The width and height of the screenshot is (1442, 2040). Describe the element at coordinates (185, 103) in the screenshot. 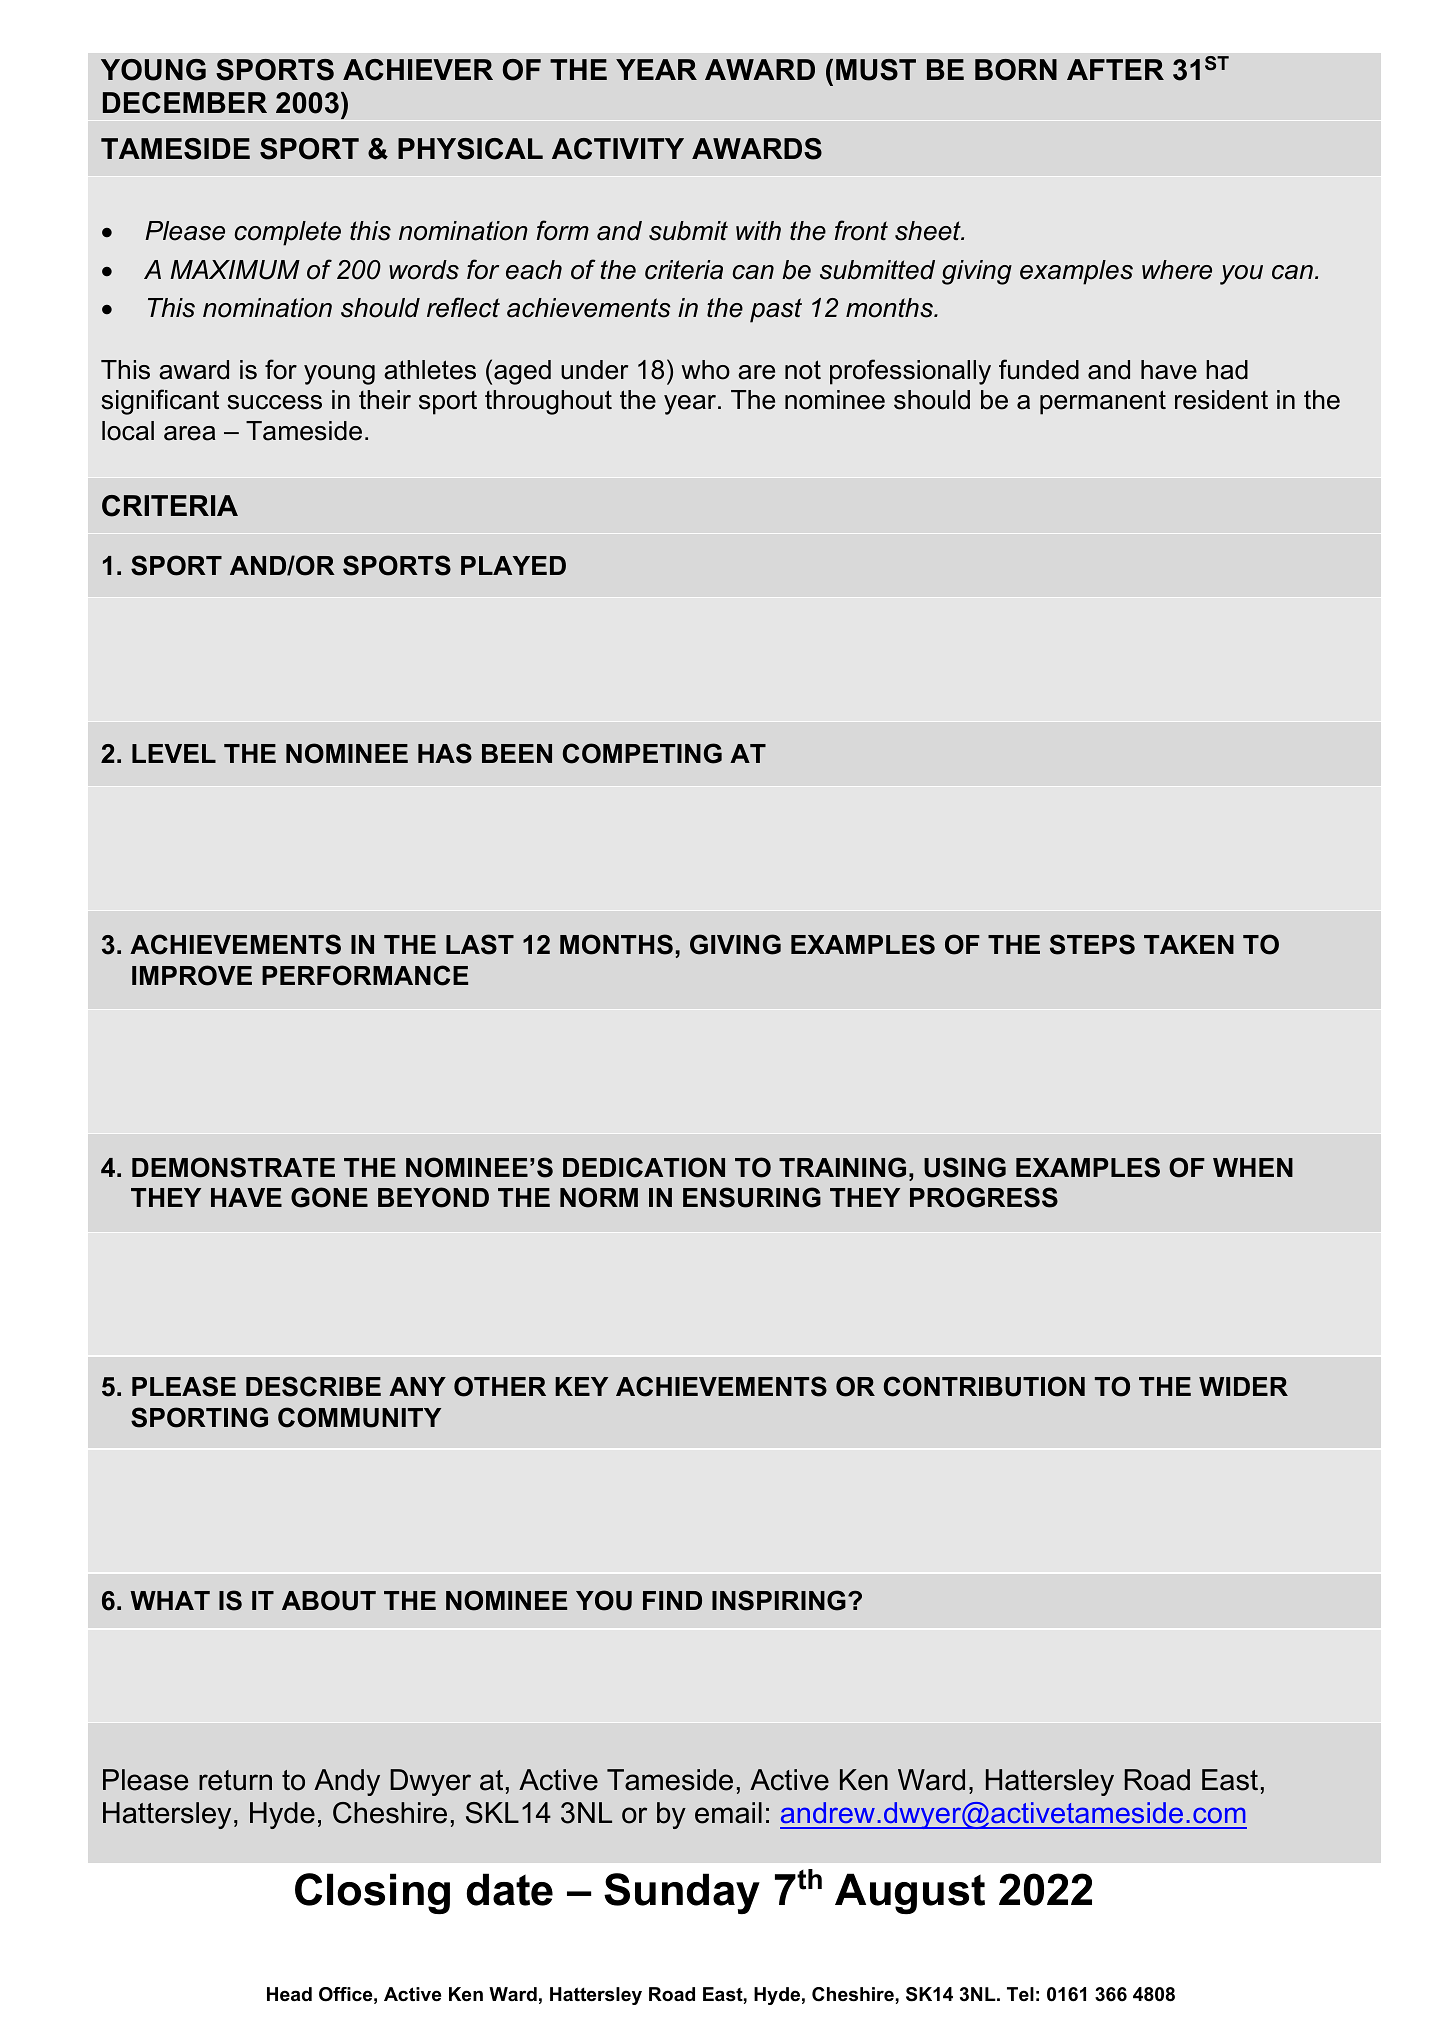

I see `DECEMBER` at that location.
